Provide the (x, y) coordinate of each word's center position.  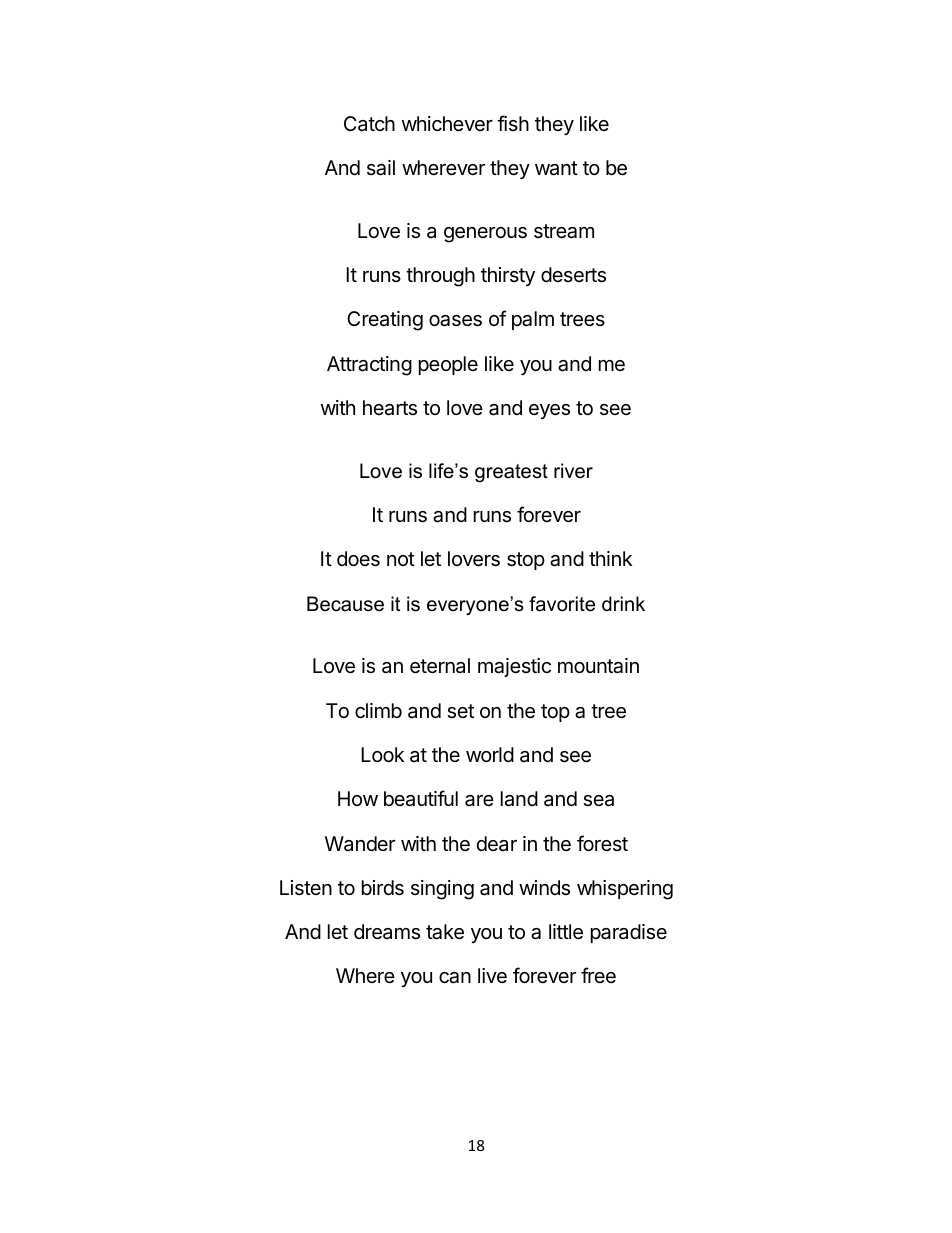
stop (526, 561)
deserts (573, 275)
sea (598, 801)
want (556, 168)
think (610, 558)
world (490, 754)
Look (382, 754)
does (358, 559)
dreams (387, 932)
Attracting (369, 366)
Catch (369, 123)
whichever (447, 124)
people (448, 365)
